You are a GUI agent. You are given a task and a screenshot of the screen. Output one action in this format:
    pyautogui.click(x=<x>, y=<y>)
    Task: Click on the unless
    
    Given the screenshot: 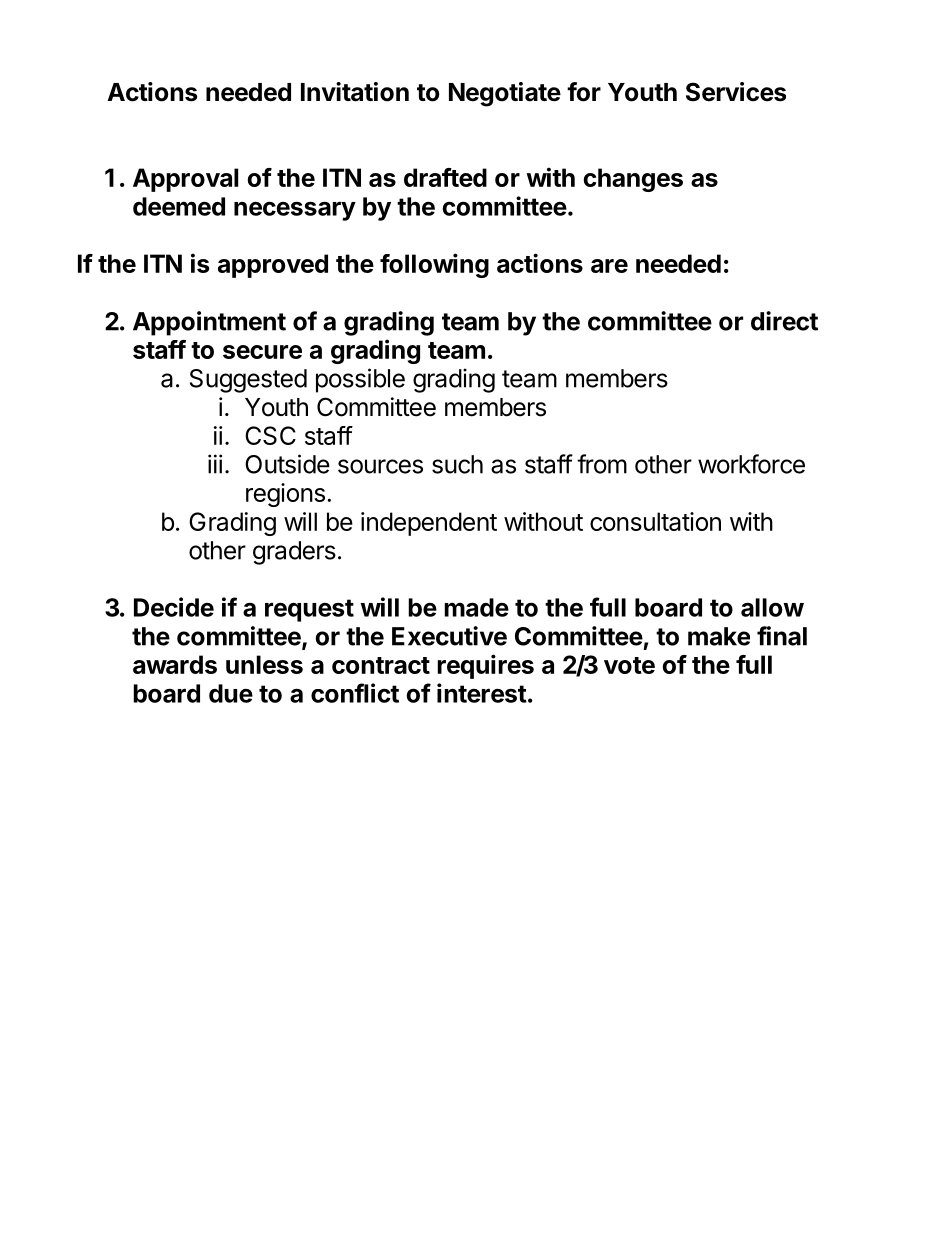 What is the action you would take?
    pyautogui.click(x=264, y=664)
